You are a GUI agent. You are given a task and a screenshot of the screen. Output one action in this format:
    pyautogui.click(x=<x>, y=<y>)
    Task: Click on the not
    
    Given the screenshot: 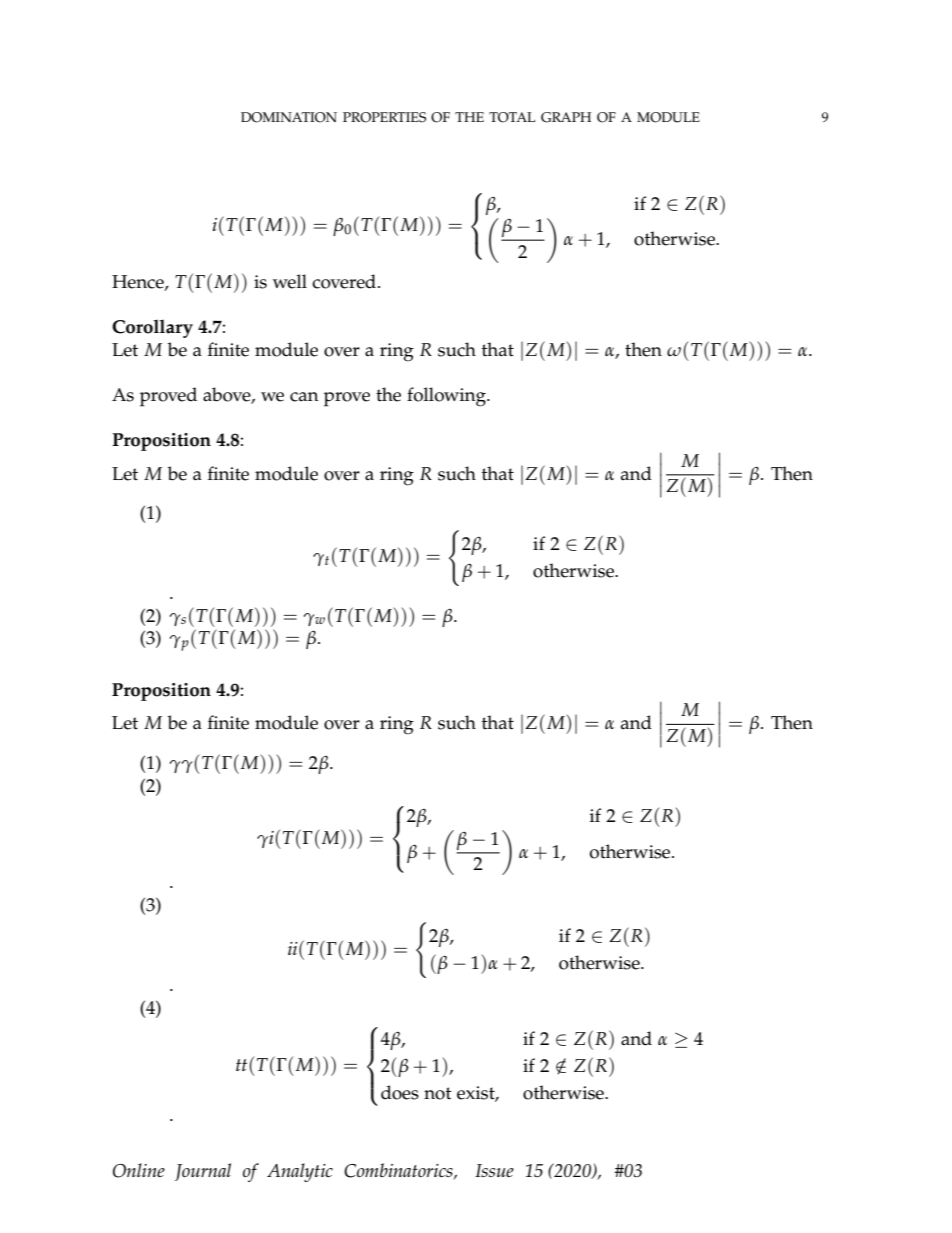 What is the action you would take?
    pyautogui.click(x=438, y=1093)
